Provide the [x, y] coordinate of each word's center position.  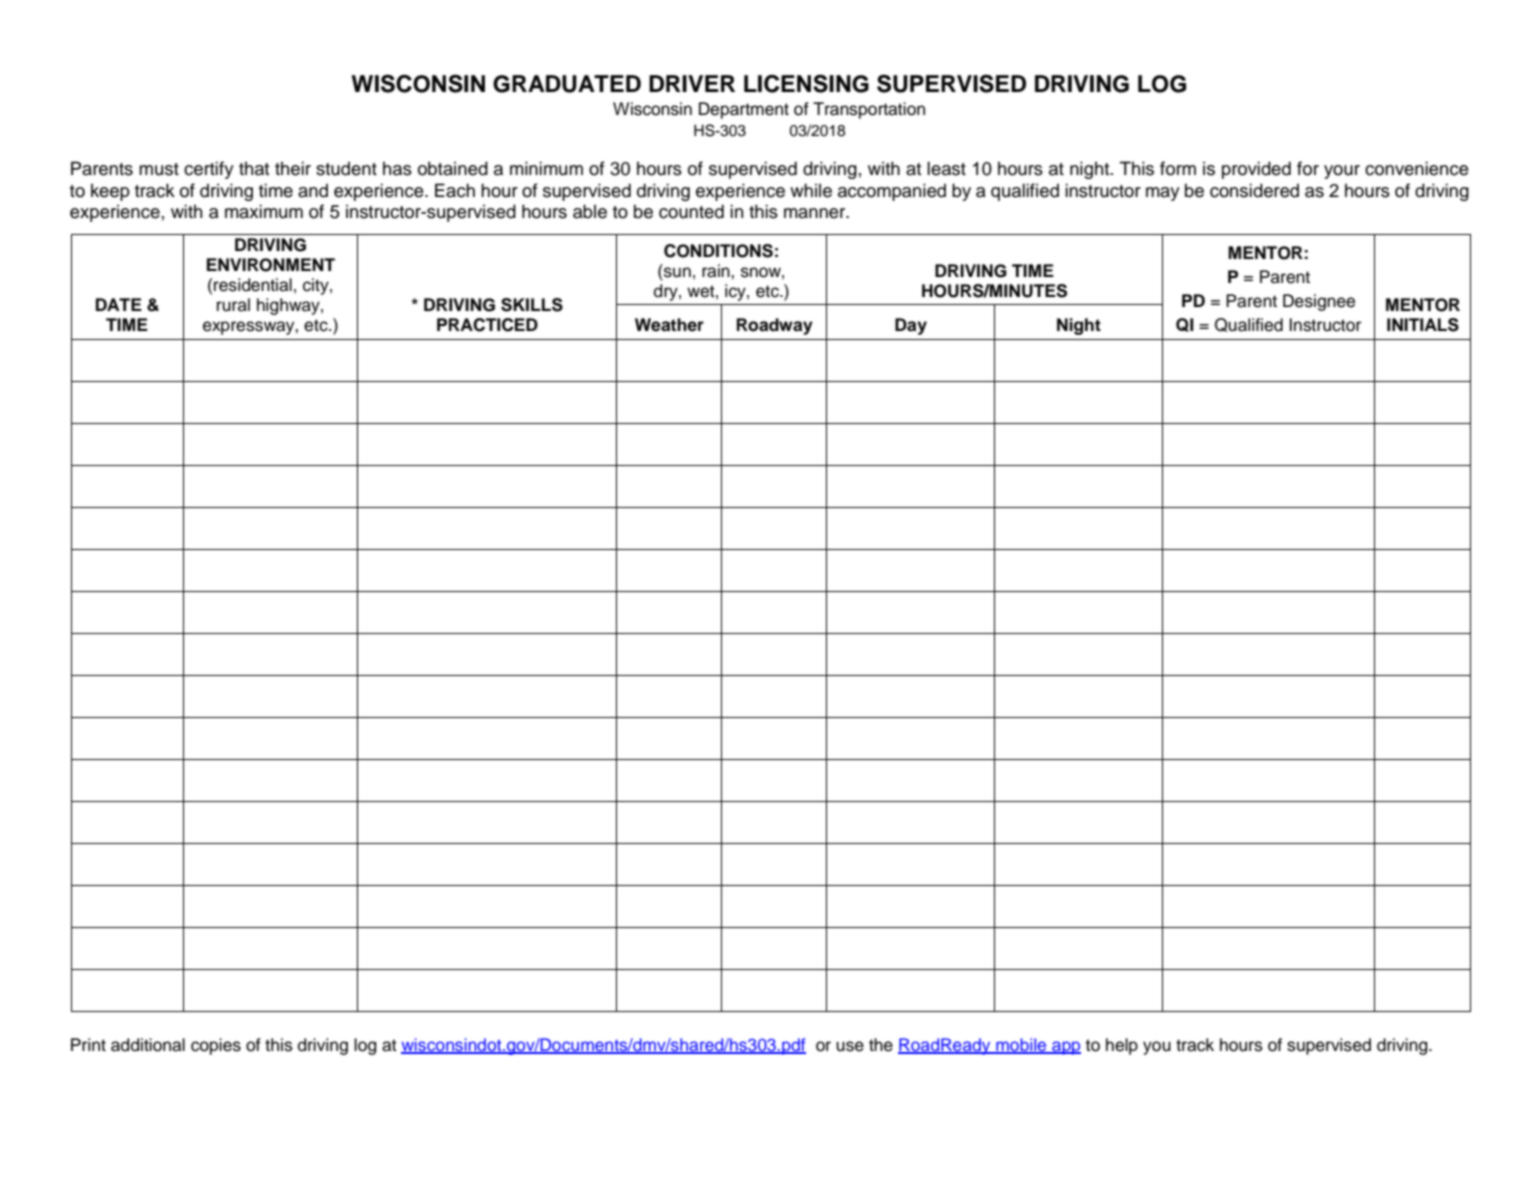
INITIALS [1423, 325]
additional [148, 1045]
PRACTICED [487, 325]
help [1122, 1046]
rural [233, 305]
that [254, 168]
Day [911, 326]
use [850, 1046]
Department [744, 110]
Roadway [775, 326]
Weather [669, 325]
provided [1256, 170]
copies [216, 1046]
